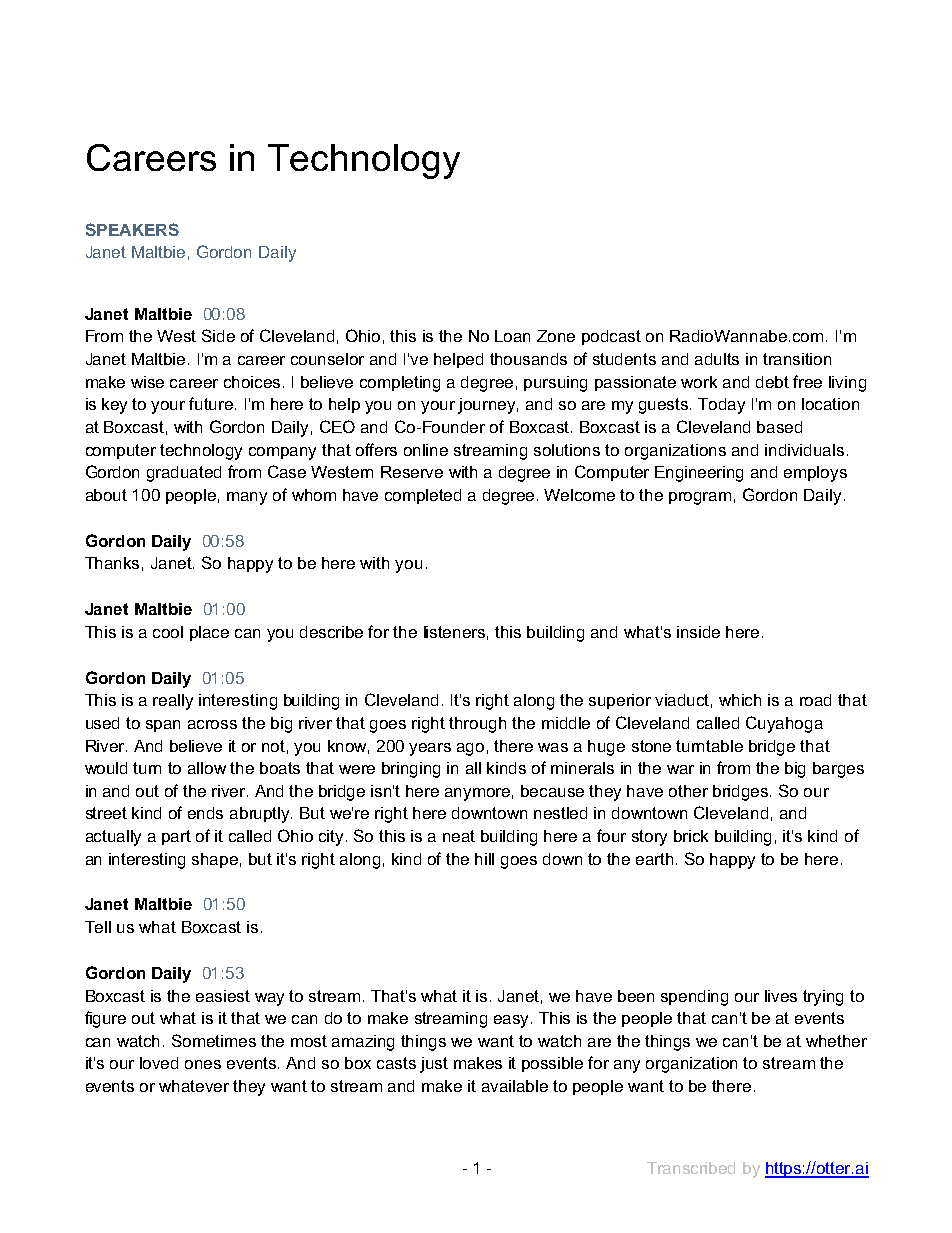  Describe the element at coordinates (512, 336) in the screenshot. I see `Loan` at that location.
